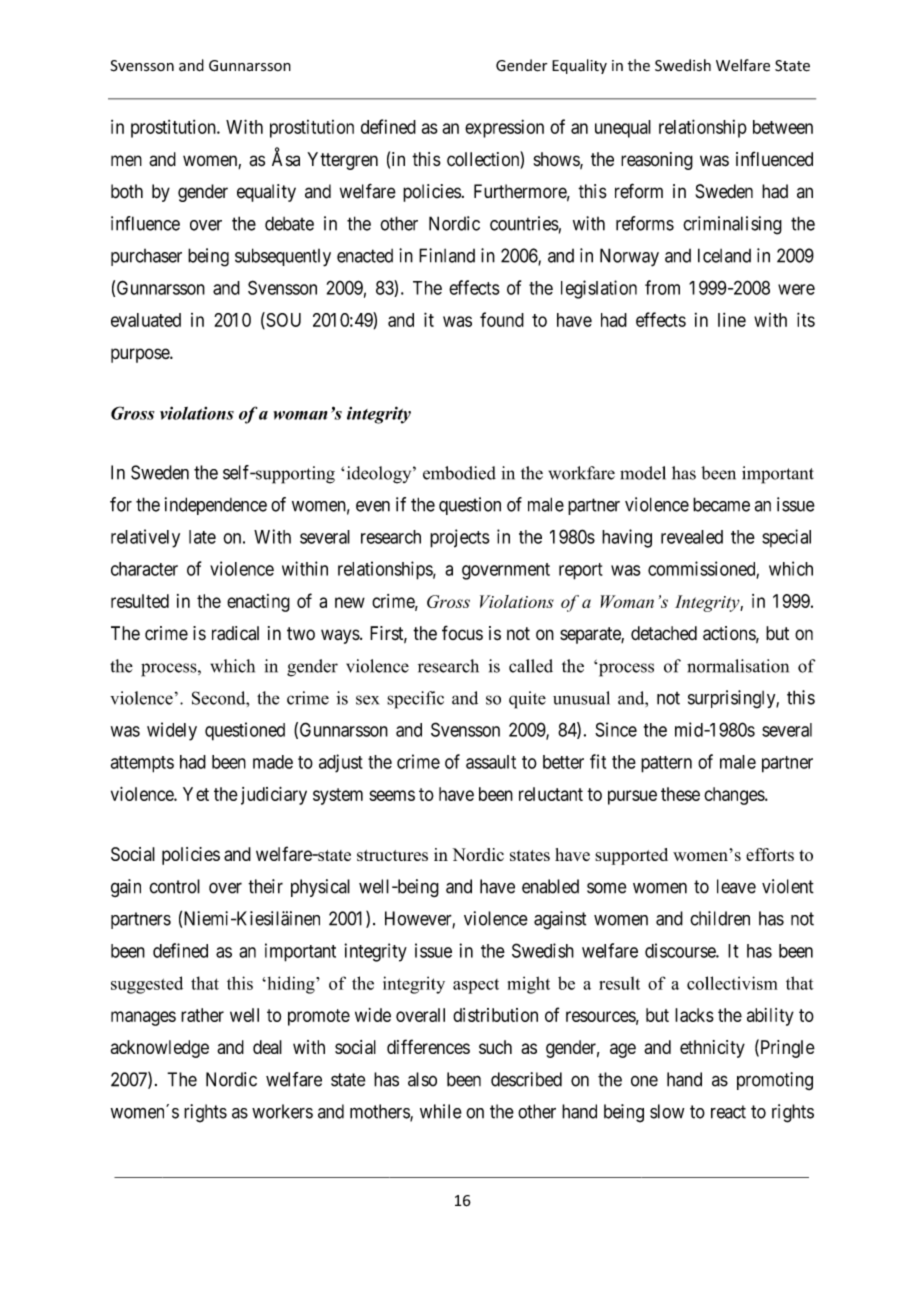  What do you see at coordinates (459, 473) in the screenshot?
I see `embodied` at bounding box center [459, 473].
